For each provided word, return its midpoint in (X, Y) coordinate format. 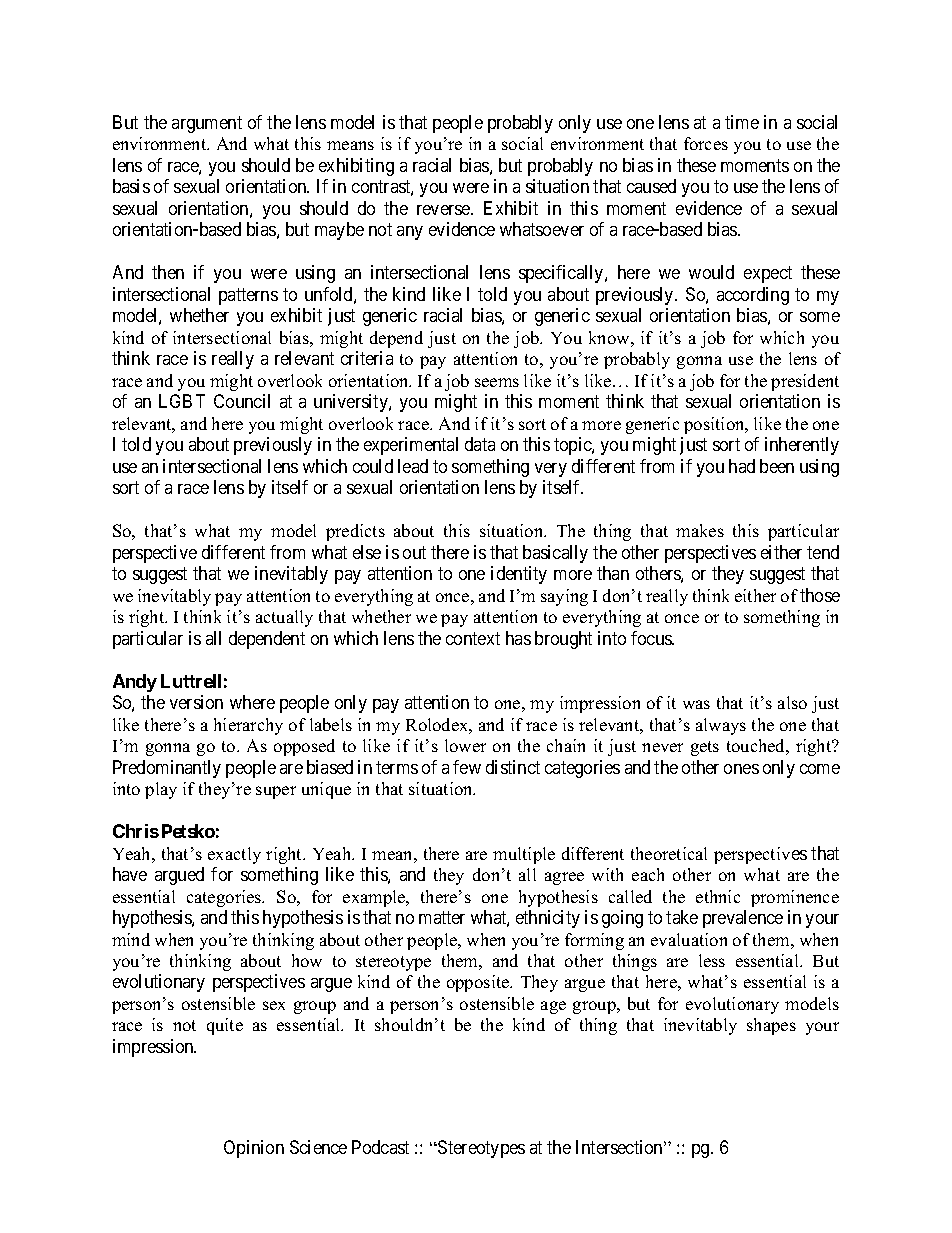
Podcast (380, 1147)
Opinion (254, 1149)
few (467, 767)
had (742, 466)
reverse (444, 210)
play (161, 790)
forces (706, 143)
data (480, 444)
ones (741, 769)
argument (207, 124)
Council (242, 401)
